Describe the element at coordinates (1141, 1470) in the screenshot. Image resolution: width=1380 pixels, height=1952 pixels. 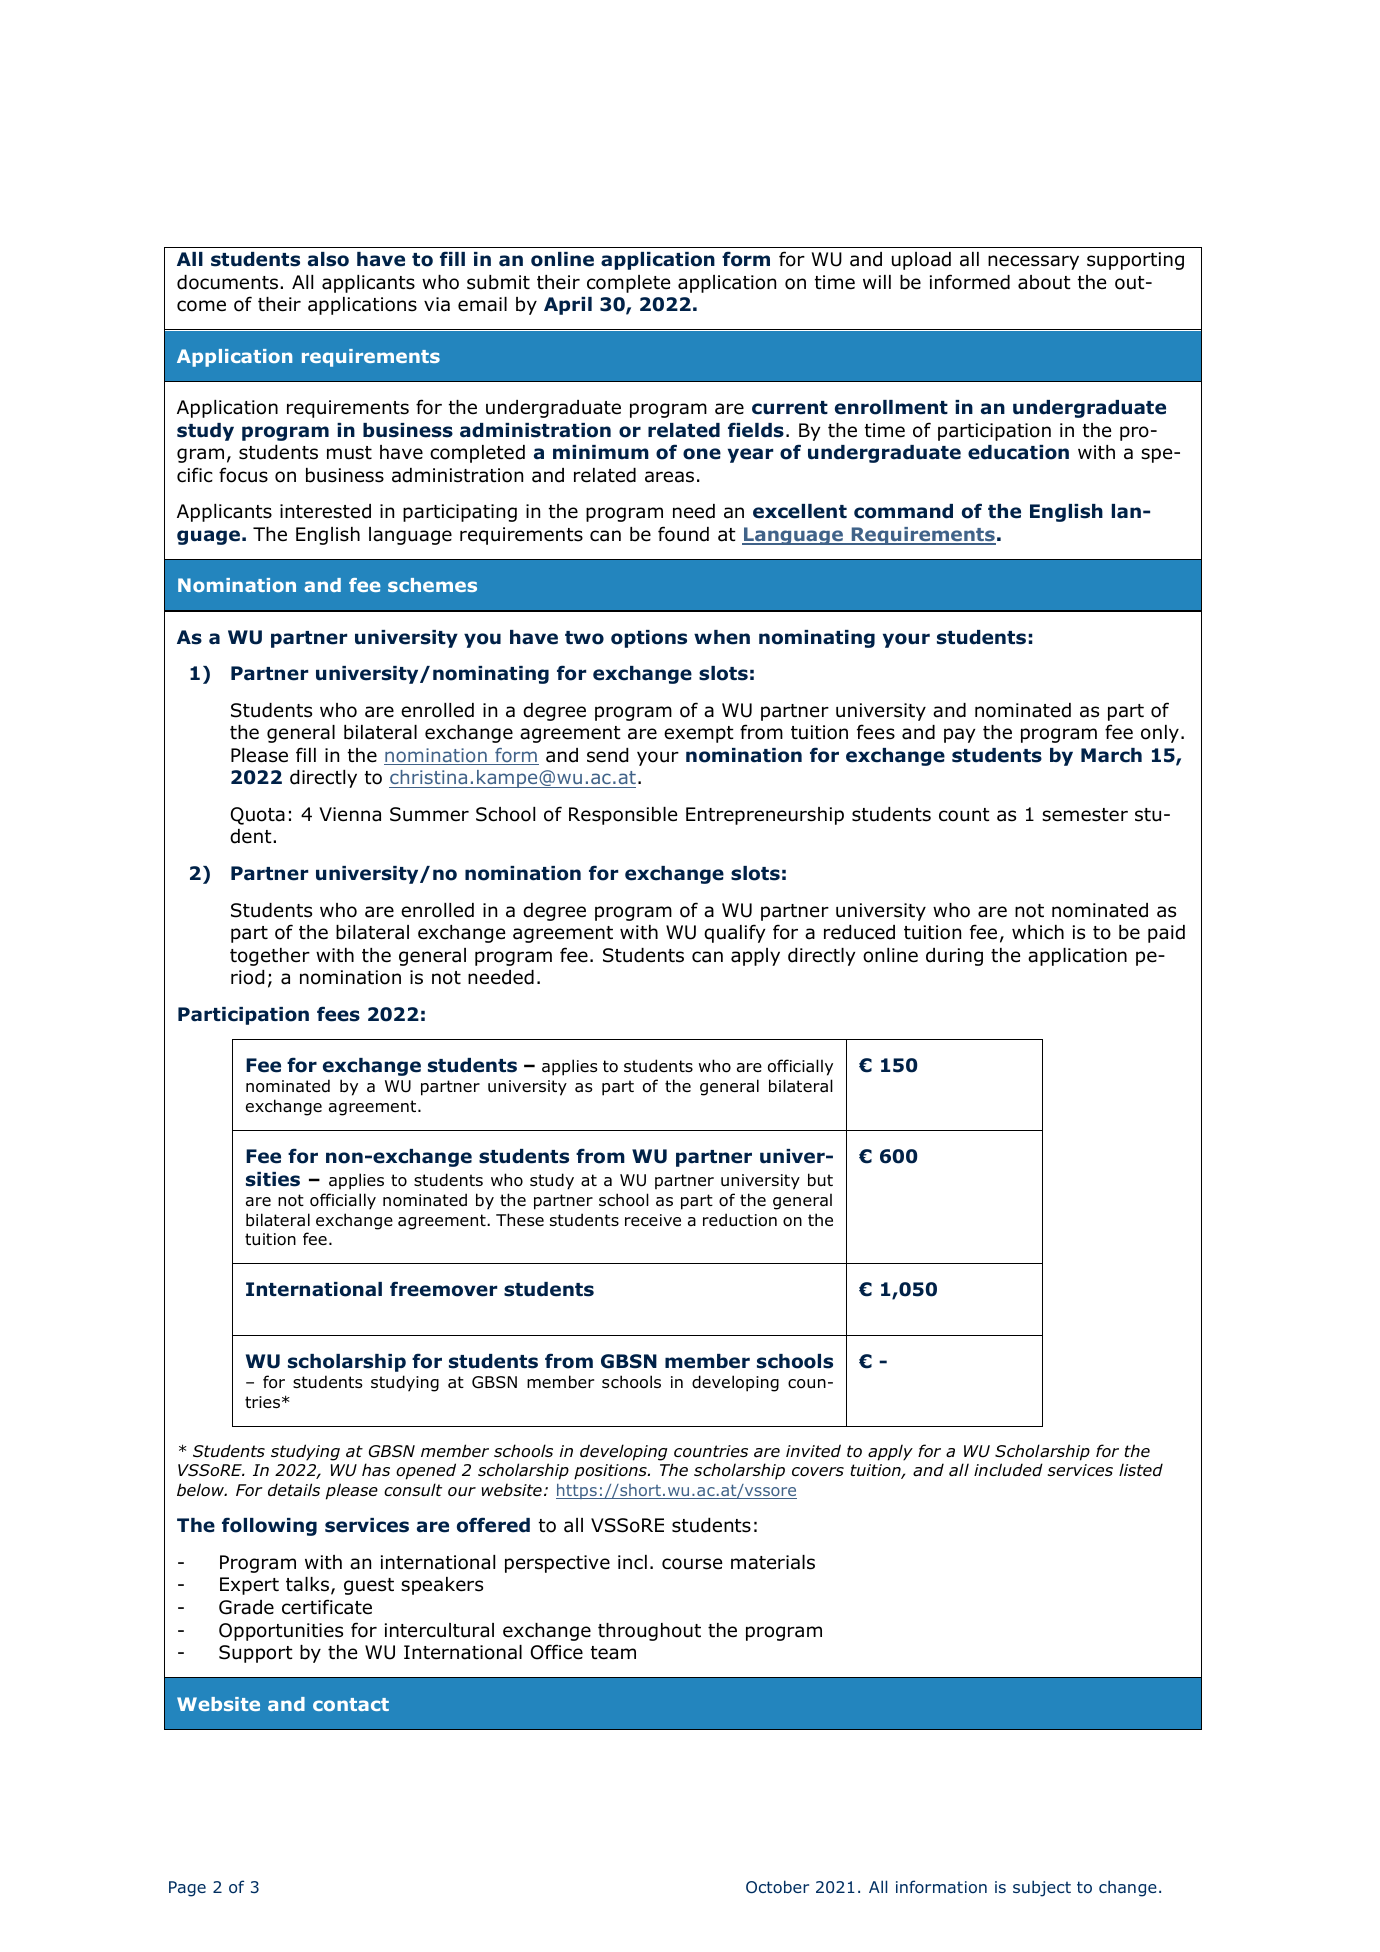
I see `listed` at that location.
